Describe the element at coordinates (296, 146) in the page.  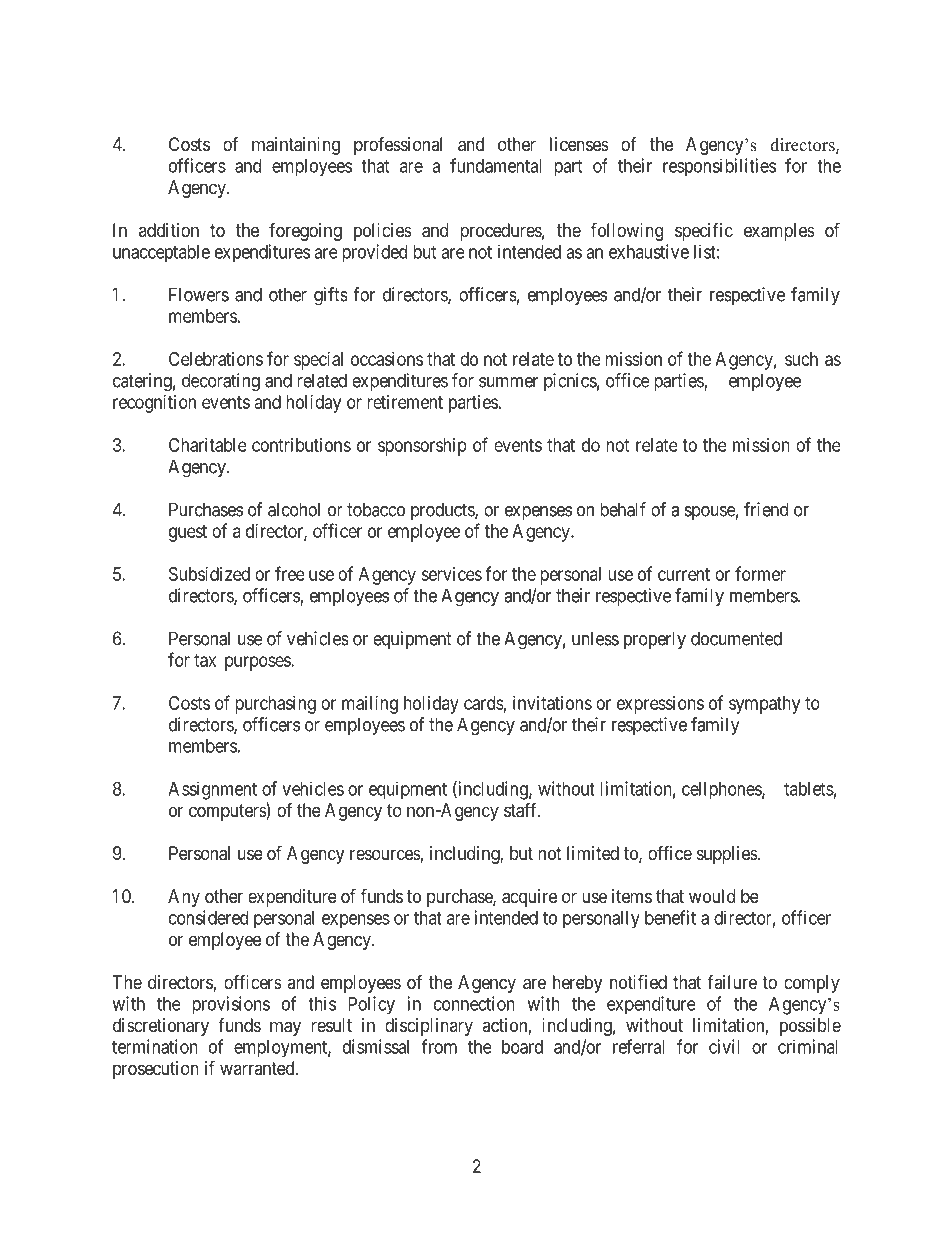
I see `maintaining` at that location.
